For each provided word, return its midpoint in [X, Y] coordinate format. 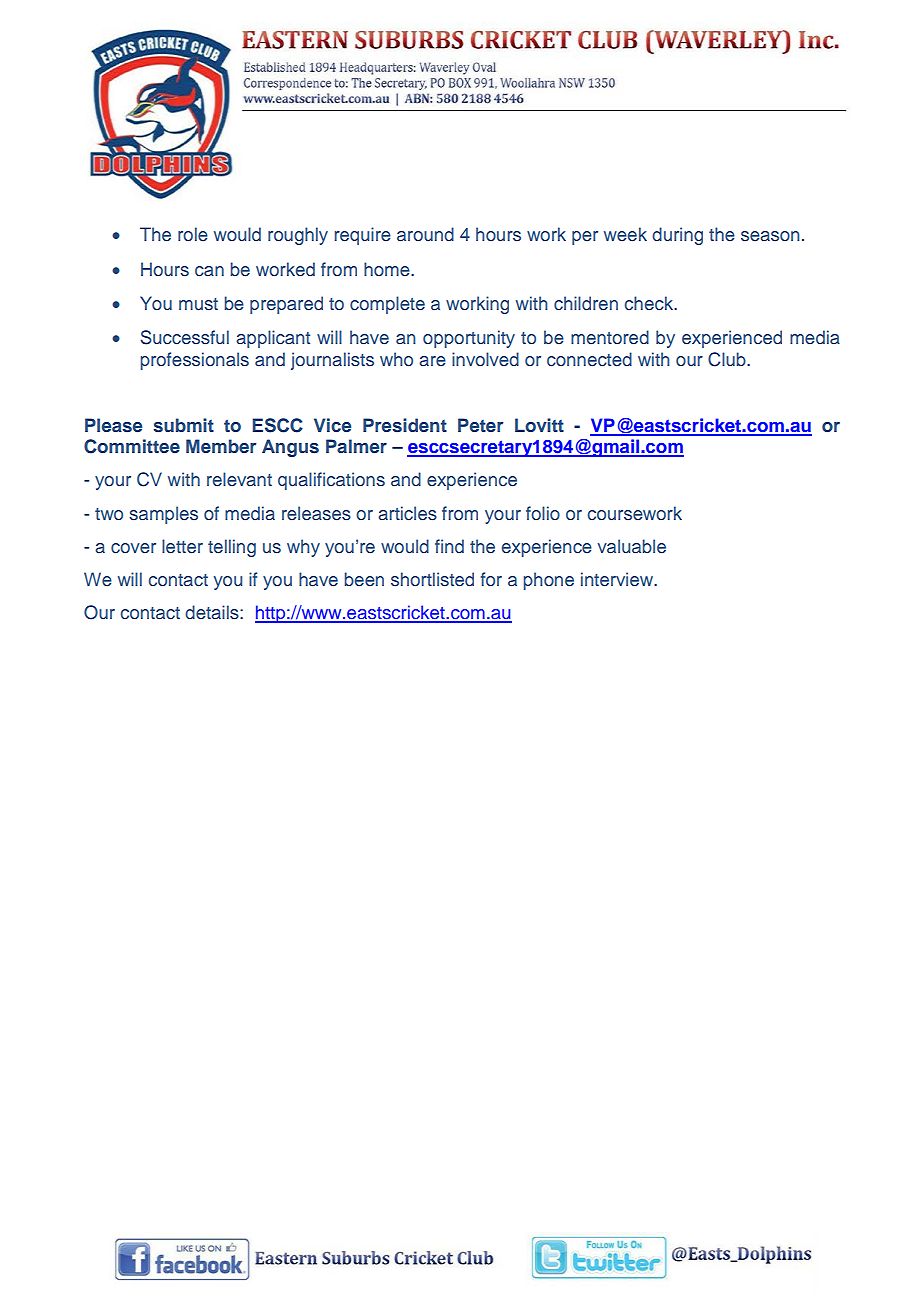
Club [728, 359]
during [677, 236]
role [193, 234]
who [396, 359]
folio [543, 513]
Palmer [356, 446]
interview [618, 579]
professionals [195, 361]
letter [182, 546]
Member [221, 446]
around [425, 234]
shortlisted [432, 579]
